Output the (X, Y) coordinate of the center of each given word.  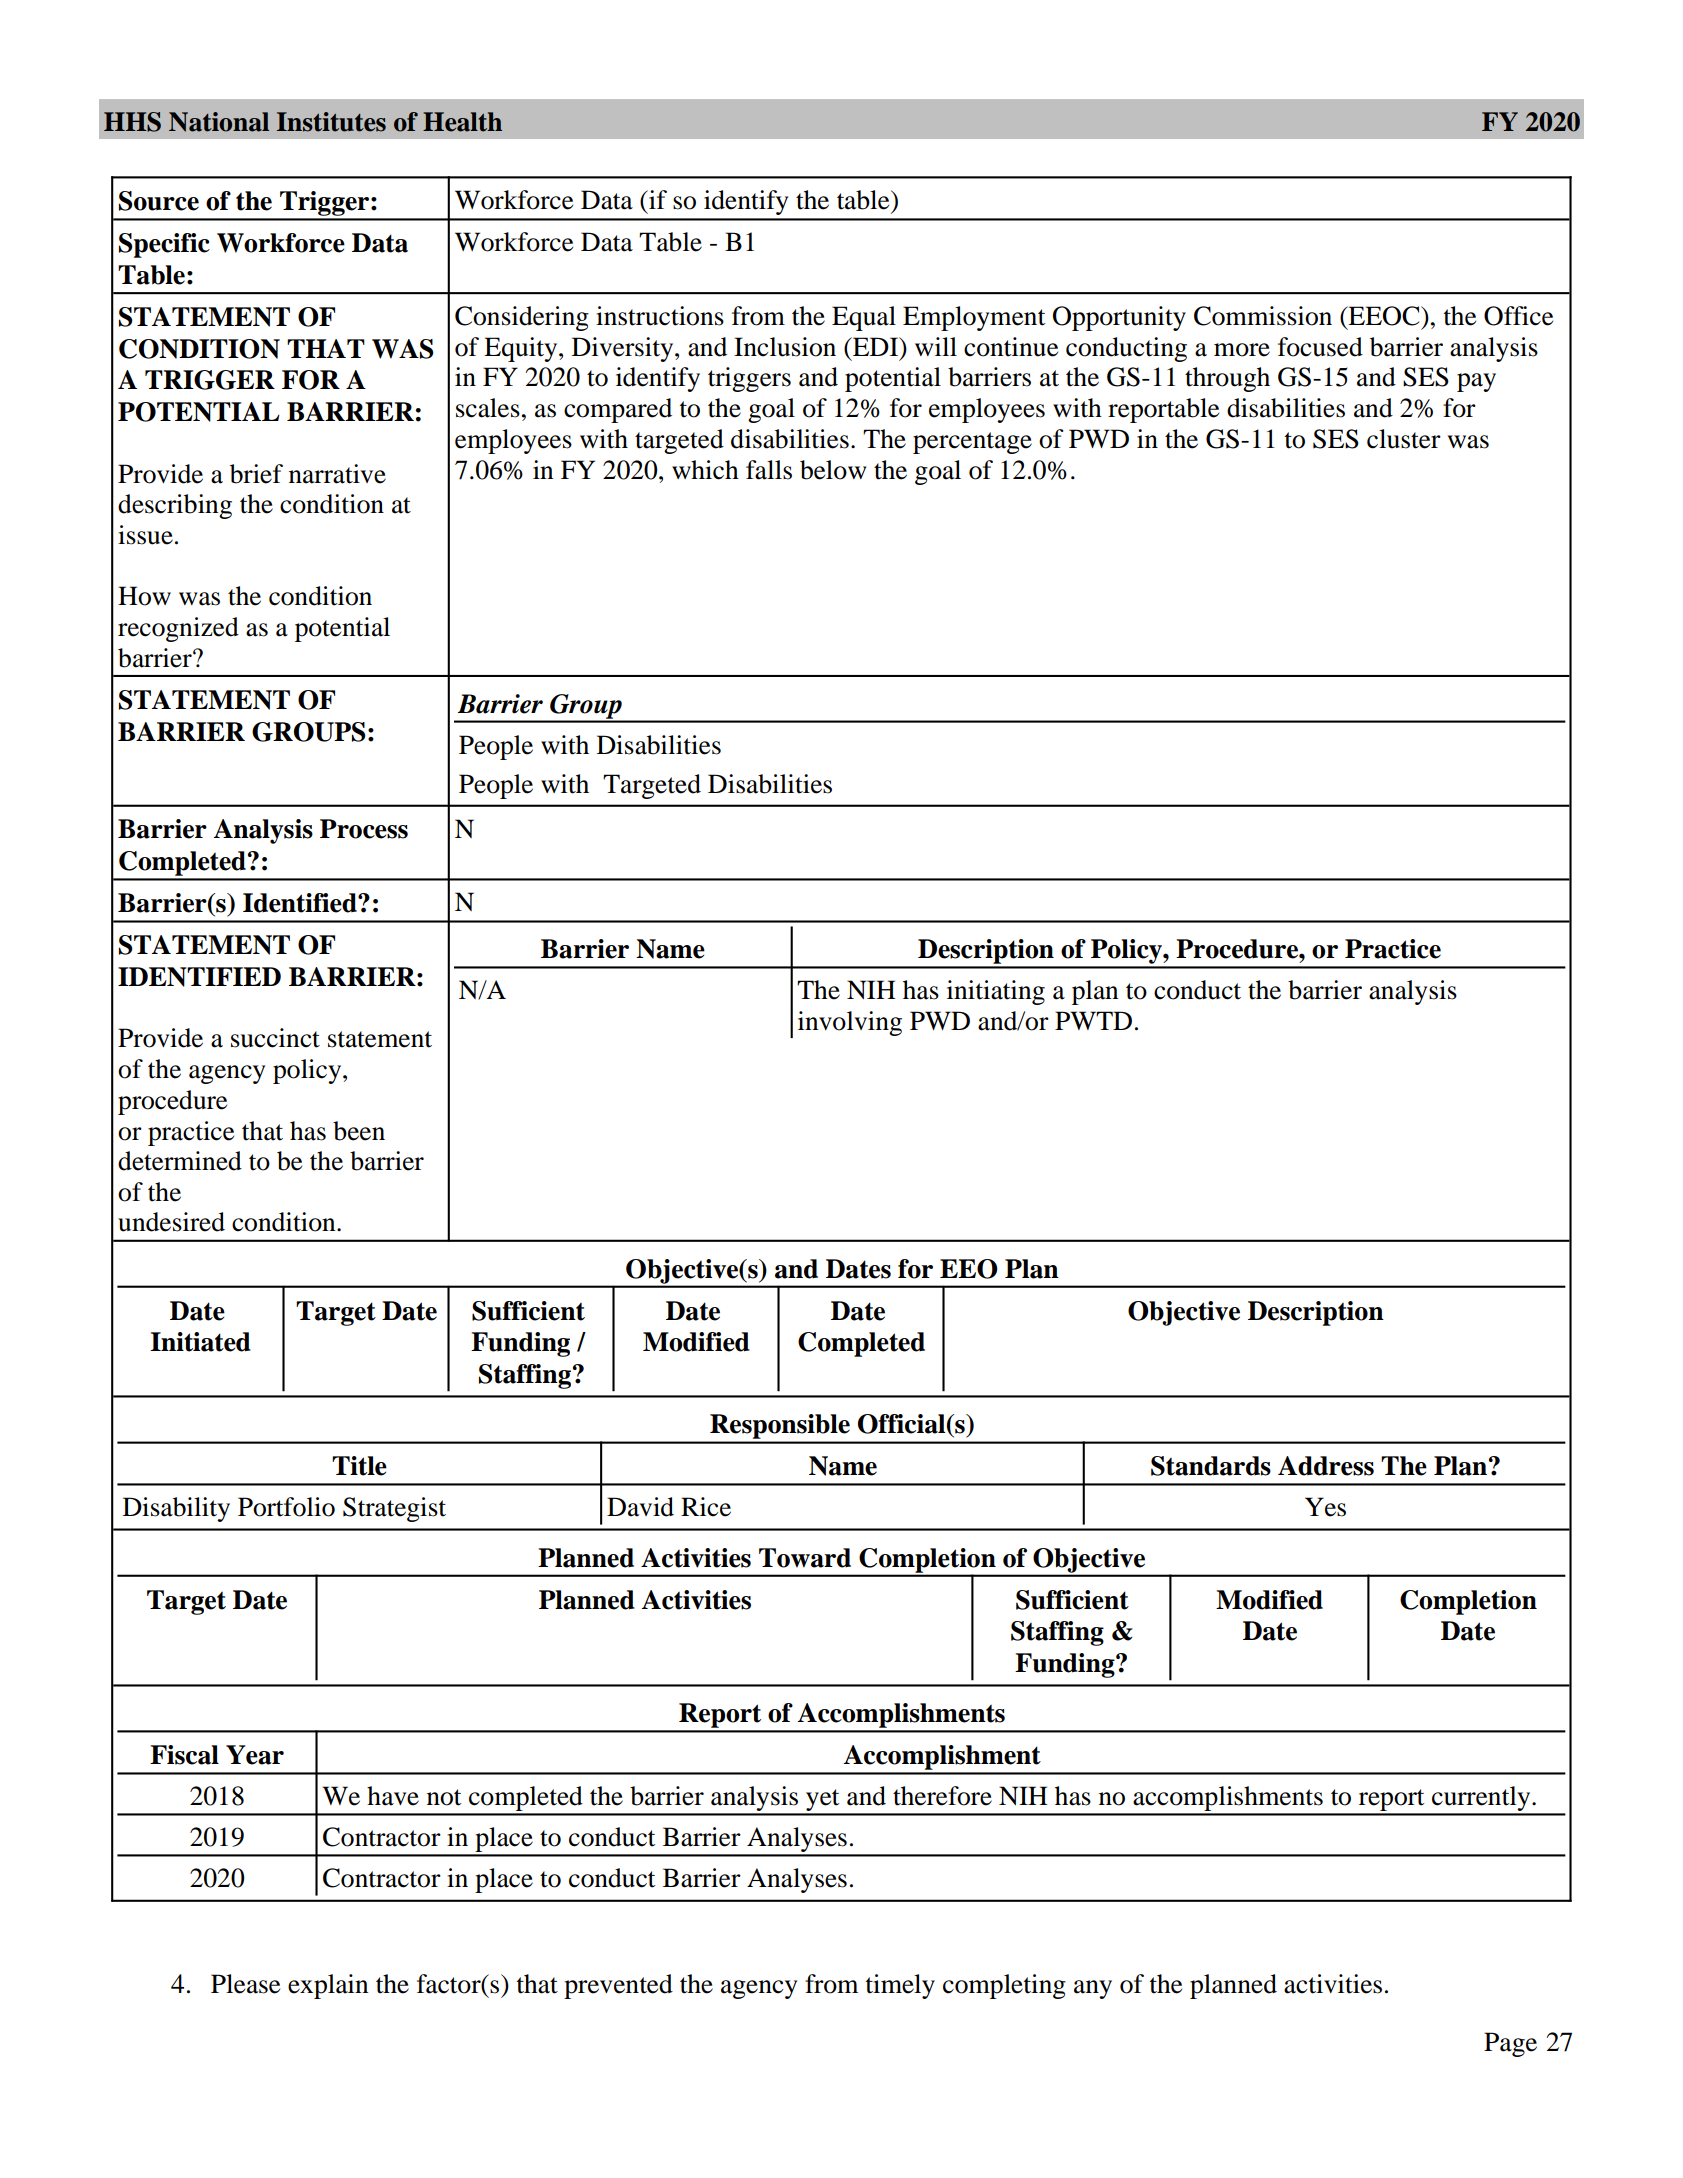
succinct (275, 1038)
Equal (864, 318)
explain (328, 1986)
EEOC (1384, 316)
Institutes (331, 122)
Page (1510, 2044)
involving (850, 1023)
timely (900, 1986)
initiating (996, 992)
